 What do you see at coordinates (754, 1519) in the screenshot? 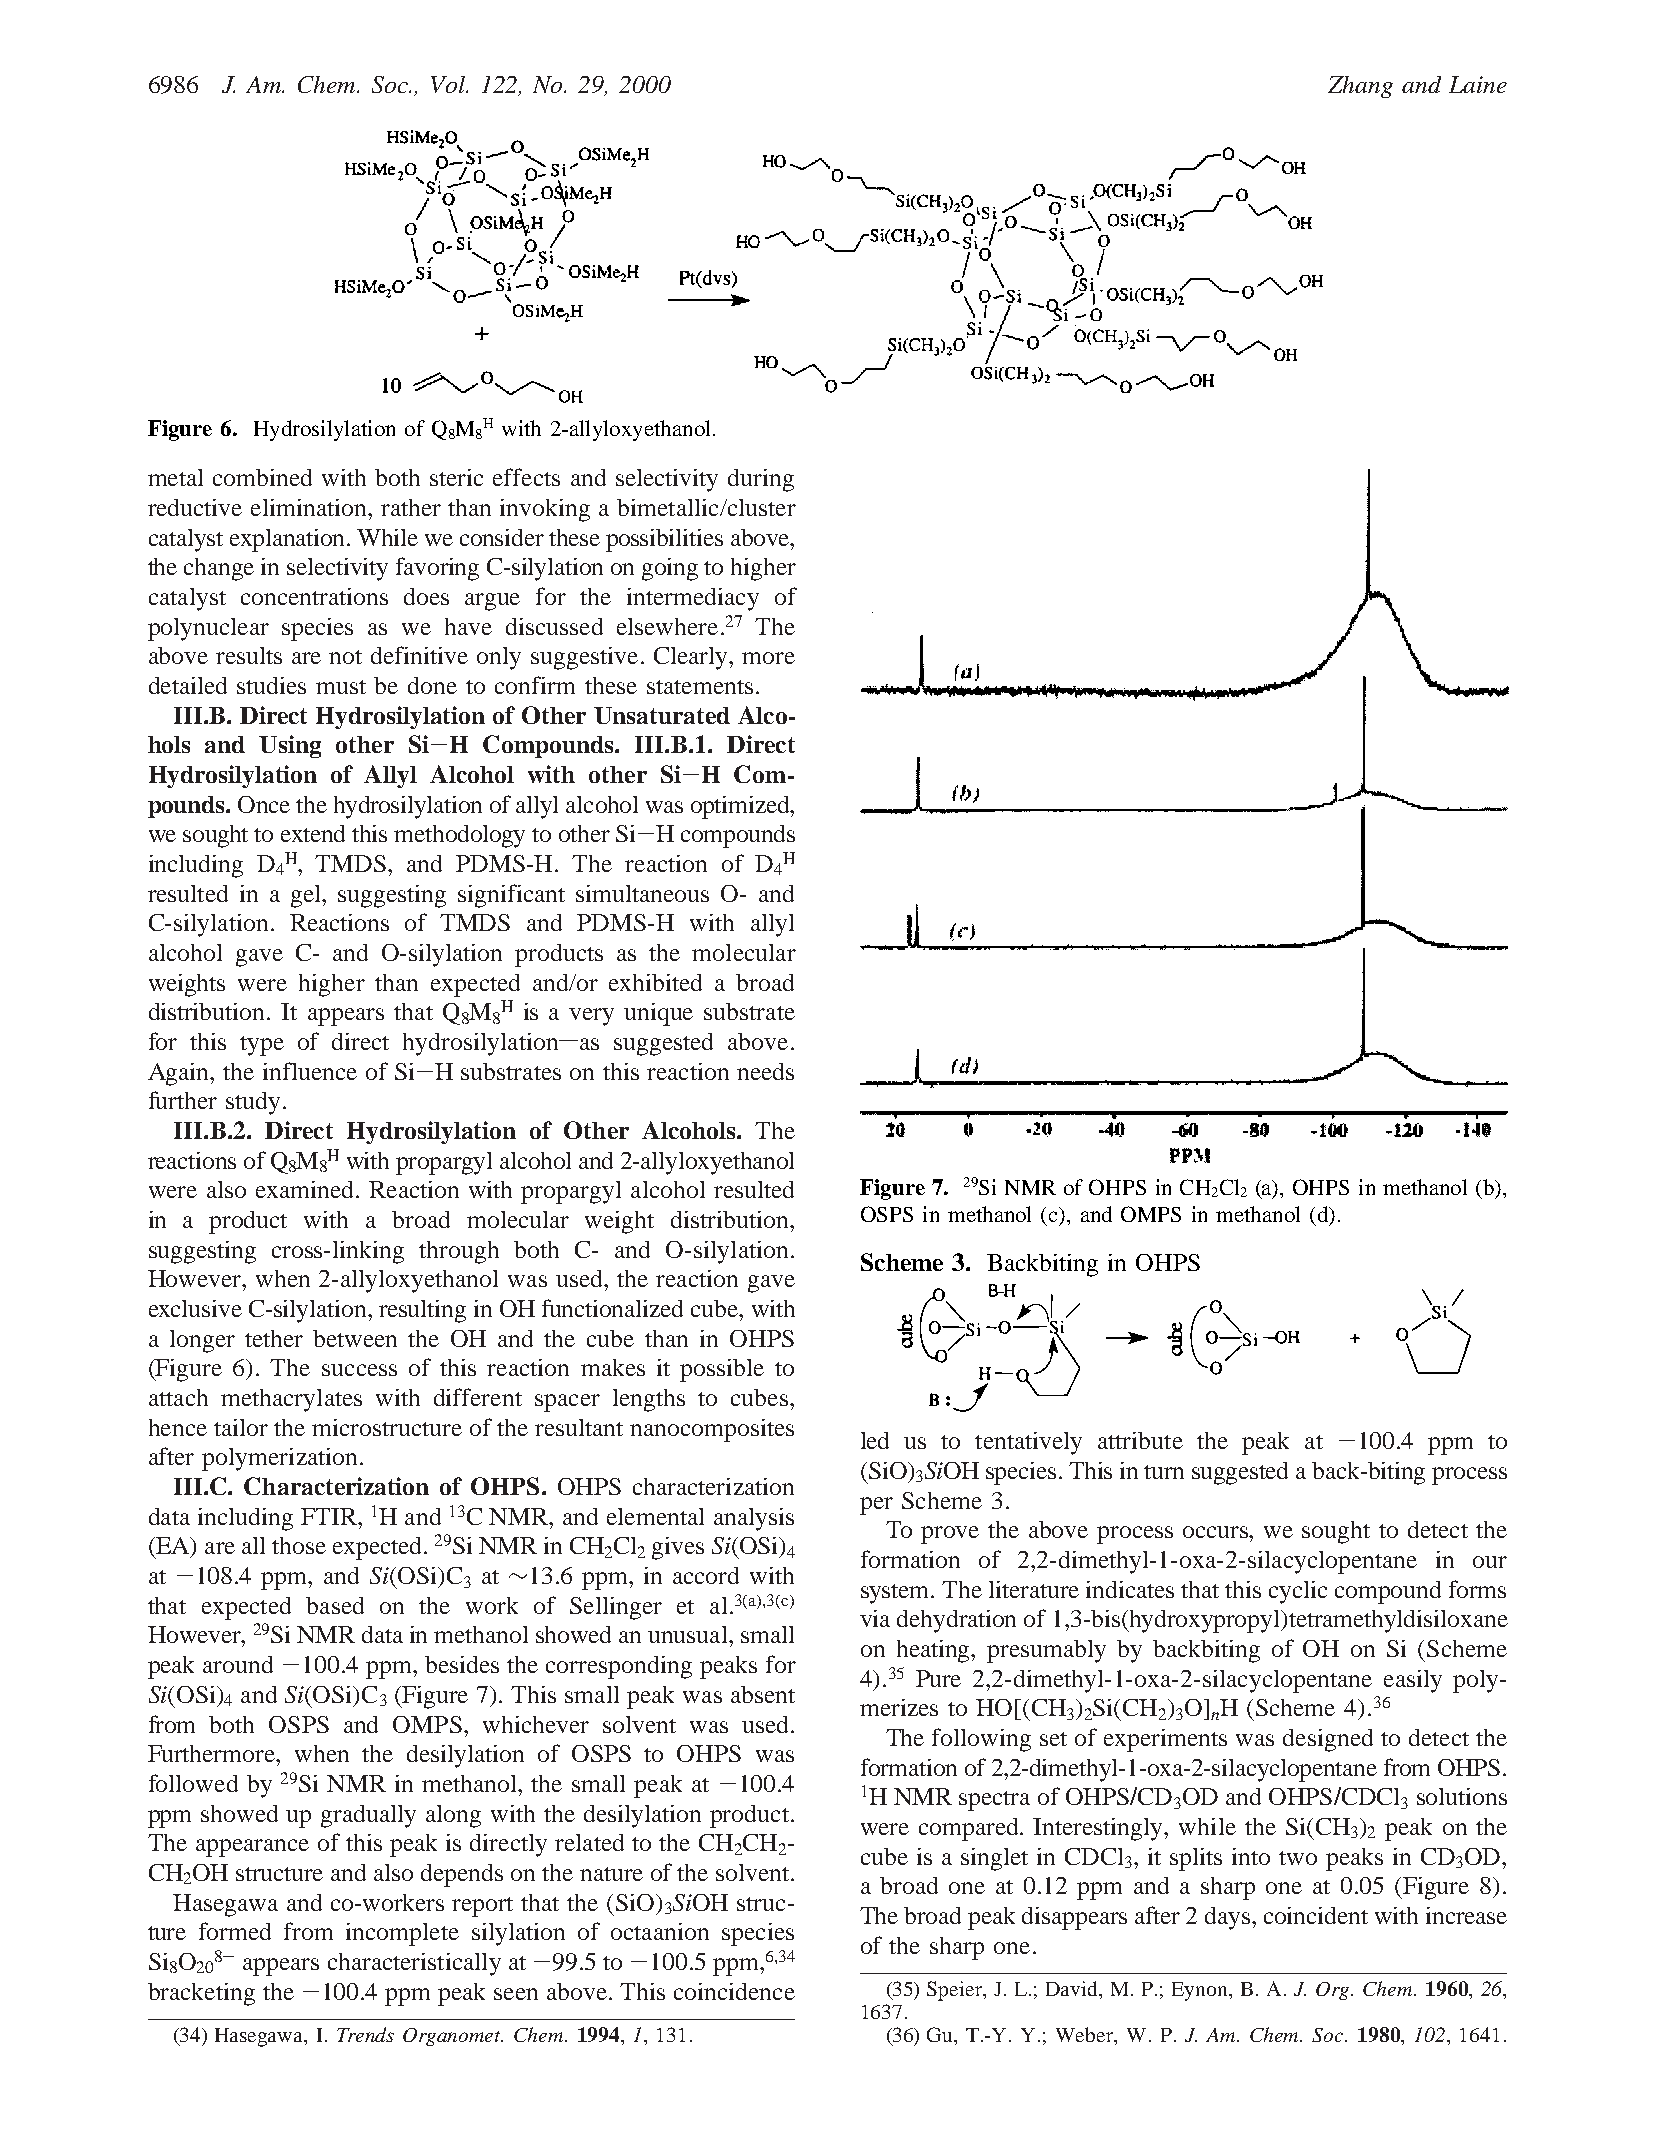
I see `analysis` at bounding box center [754, 1519].
